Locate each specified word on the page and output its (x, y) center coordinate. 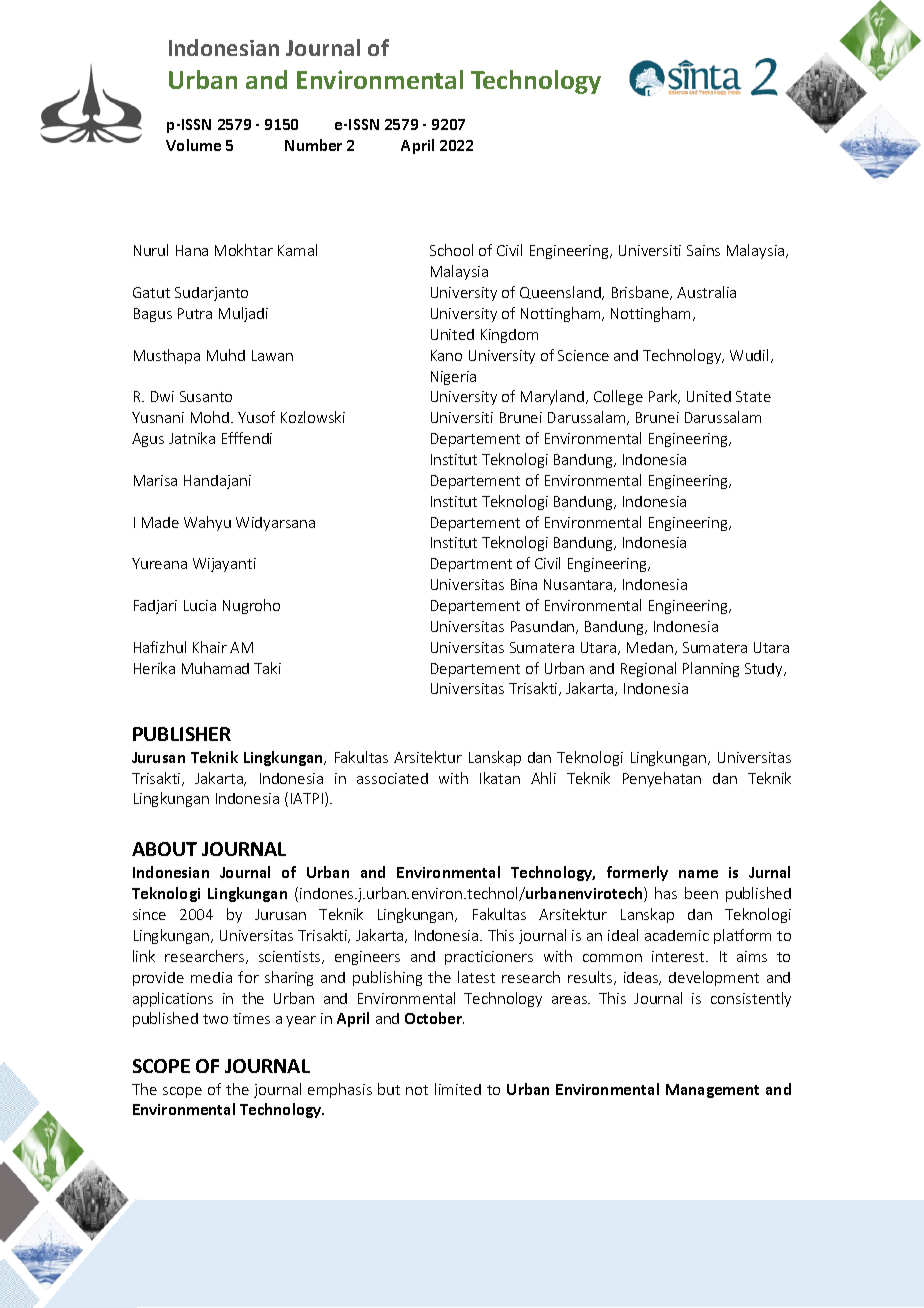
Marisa (155, 480)
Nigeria (453, 378)
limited (458, 1089)
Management (712, 1091)
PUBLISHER (182, 734)
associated (392, 778)
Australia (706, 292)
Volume (193, 145)
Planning (711, 669)
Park (664, 397)
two (215, 1019)
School (451, 250)
